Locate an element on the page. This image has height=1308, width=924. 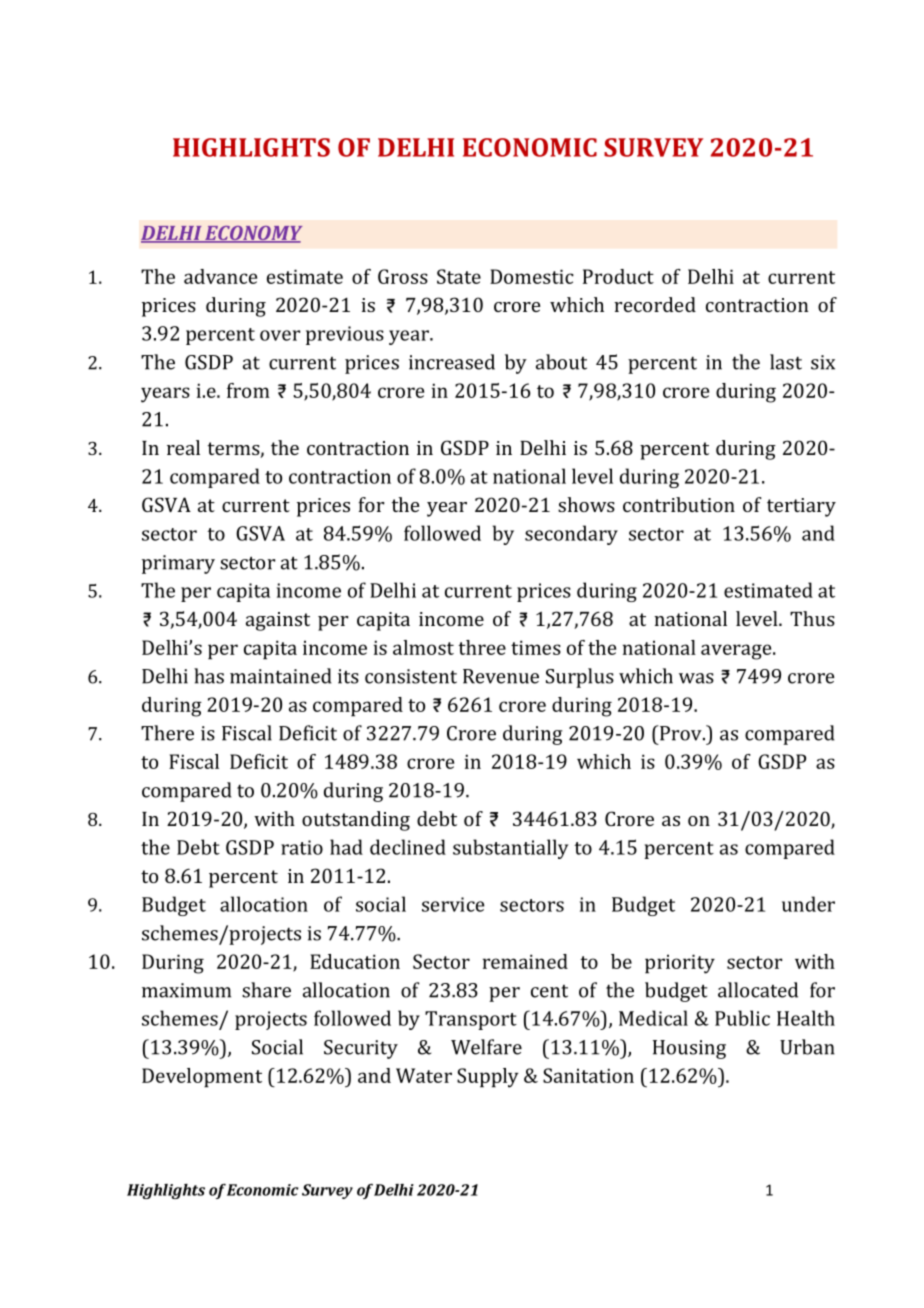
There is located at coordinates (167, 733).
